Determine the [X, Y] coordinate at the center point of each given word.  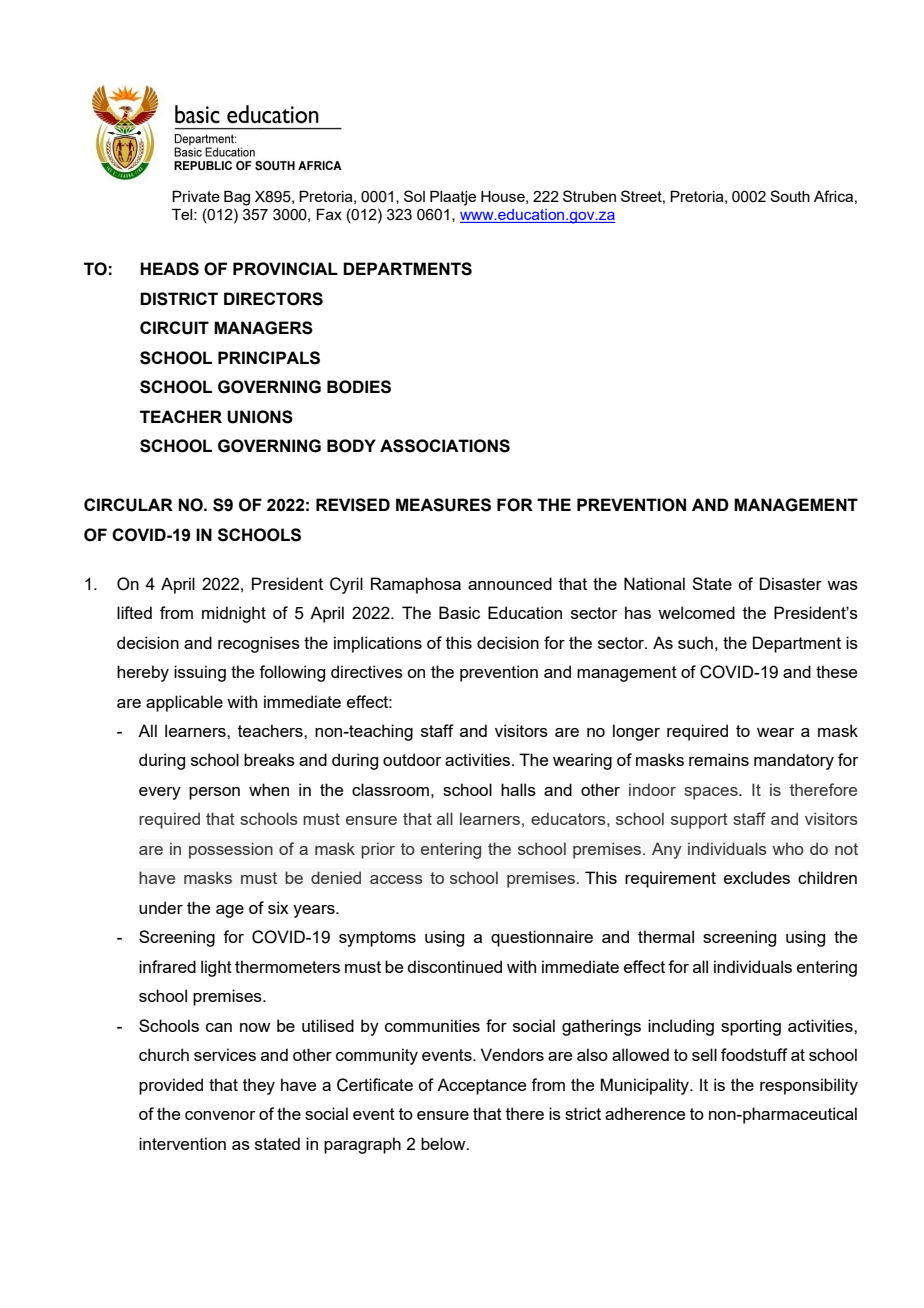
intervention [182, 1143]
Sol [414, 196]
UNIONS [260, 417]
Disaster [791, 583]
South [790, 196]
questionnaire [542, 938]
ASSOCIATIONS [445, 446]
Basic [459, 612]
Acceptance [481, 1086]
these [836, 671]
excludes [757, 877]
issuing [200, 673]
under [161, 907]
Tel [183, 214]
